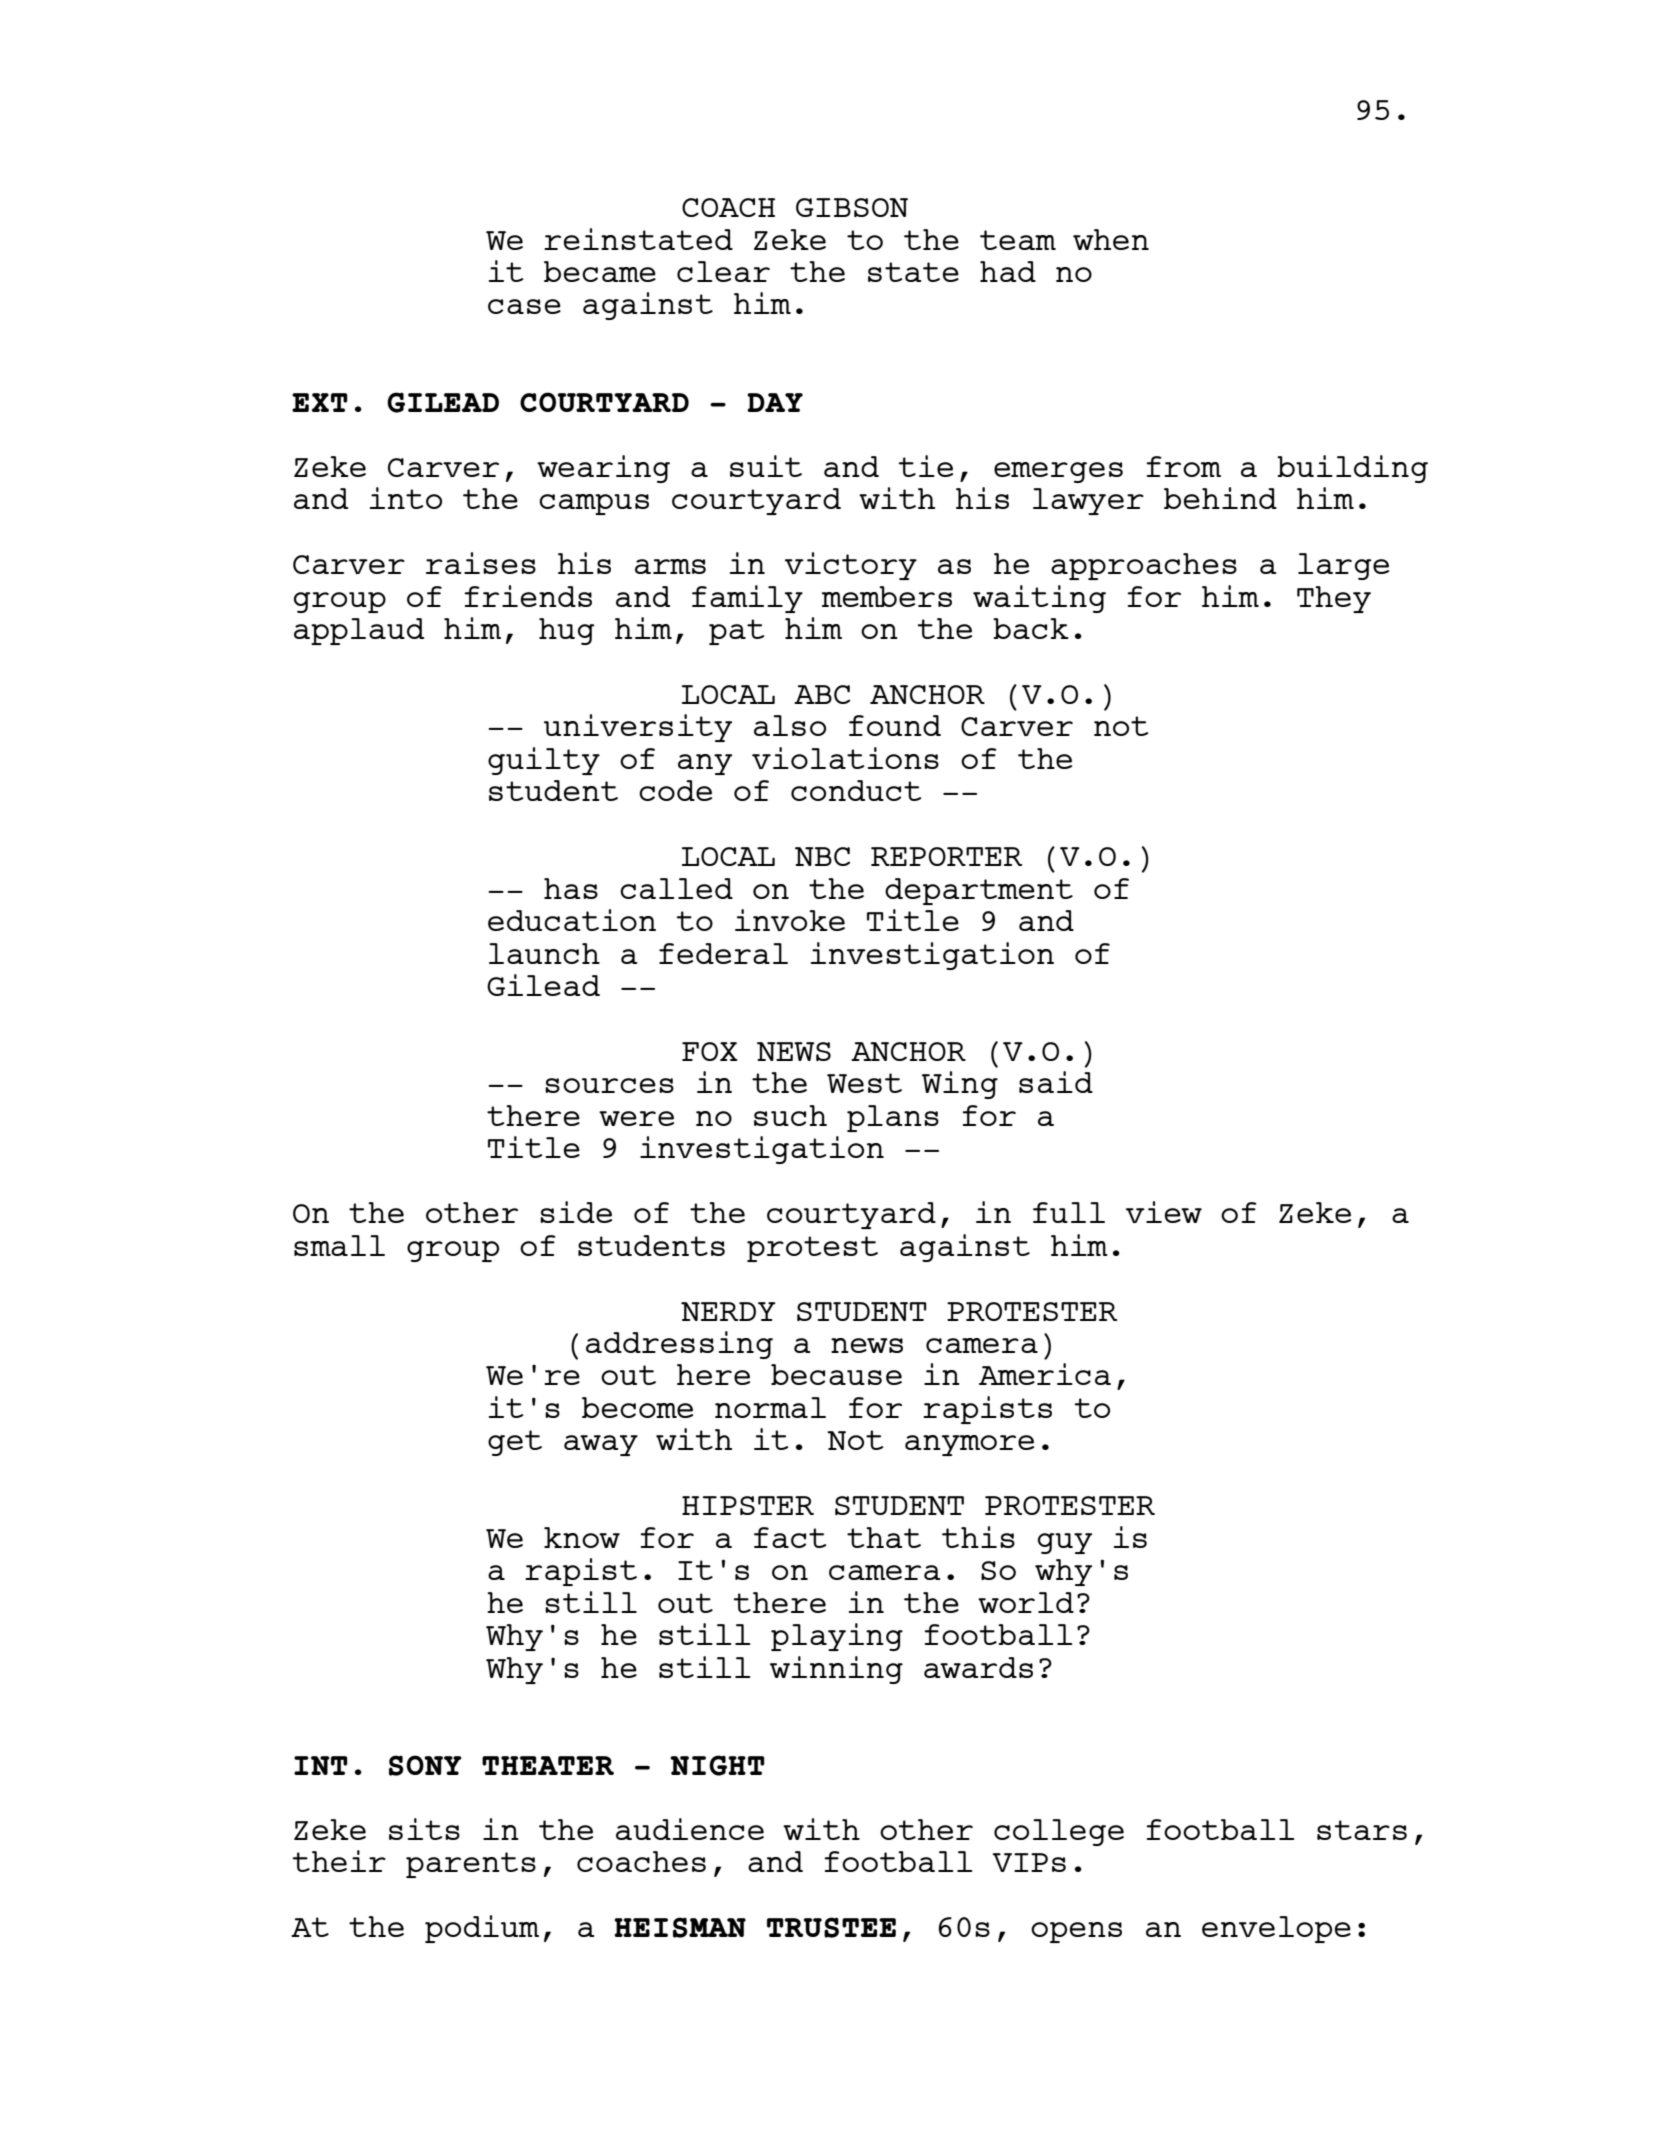  I want to click on parents, so click(471, 1865).
